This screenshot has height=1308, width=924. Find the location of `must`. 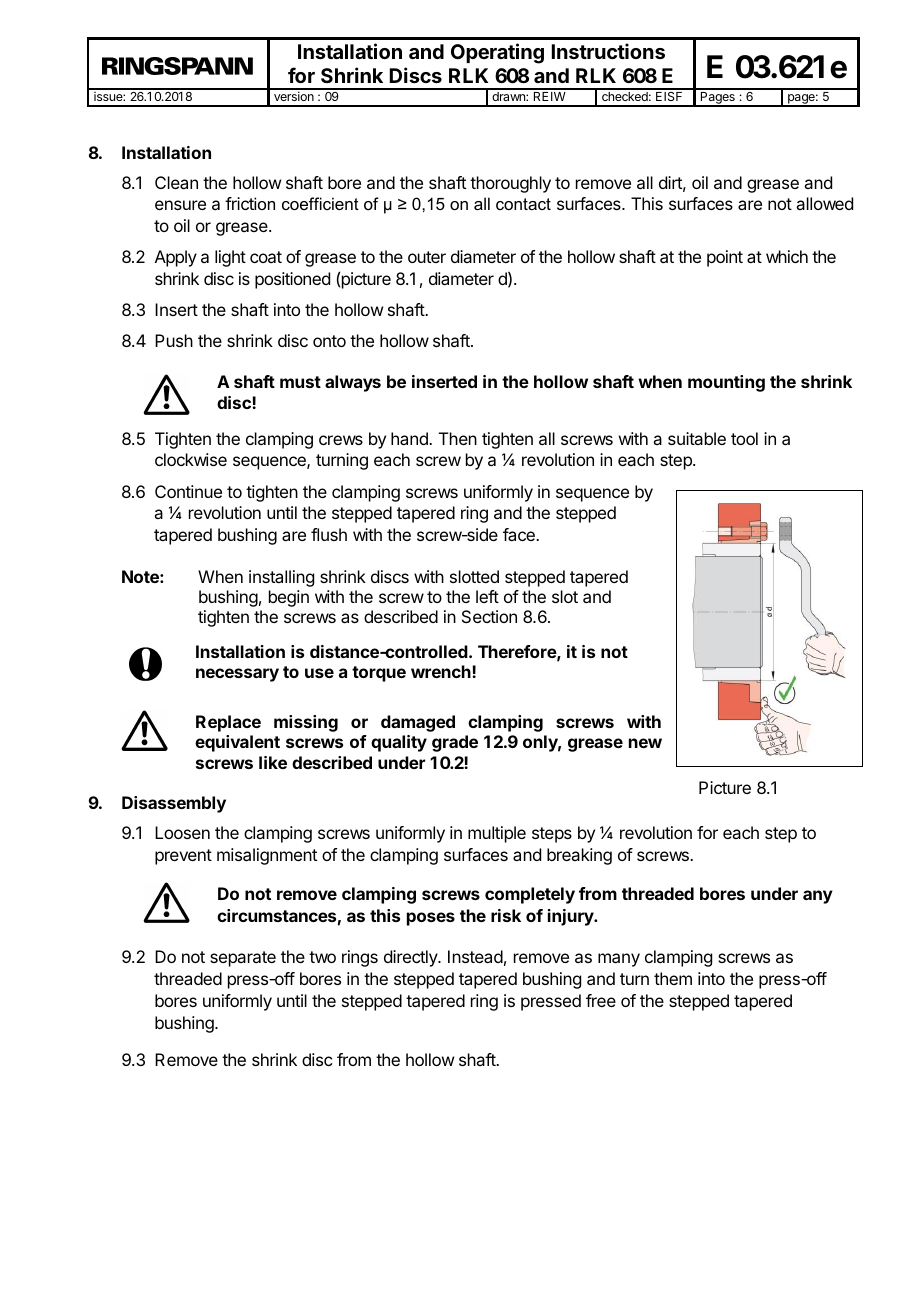

must is located at coordinates (300, 382).
